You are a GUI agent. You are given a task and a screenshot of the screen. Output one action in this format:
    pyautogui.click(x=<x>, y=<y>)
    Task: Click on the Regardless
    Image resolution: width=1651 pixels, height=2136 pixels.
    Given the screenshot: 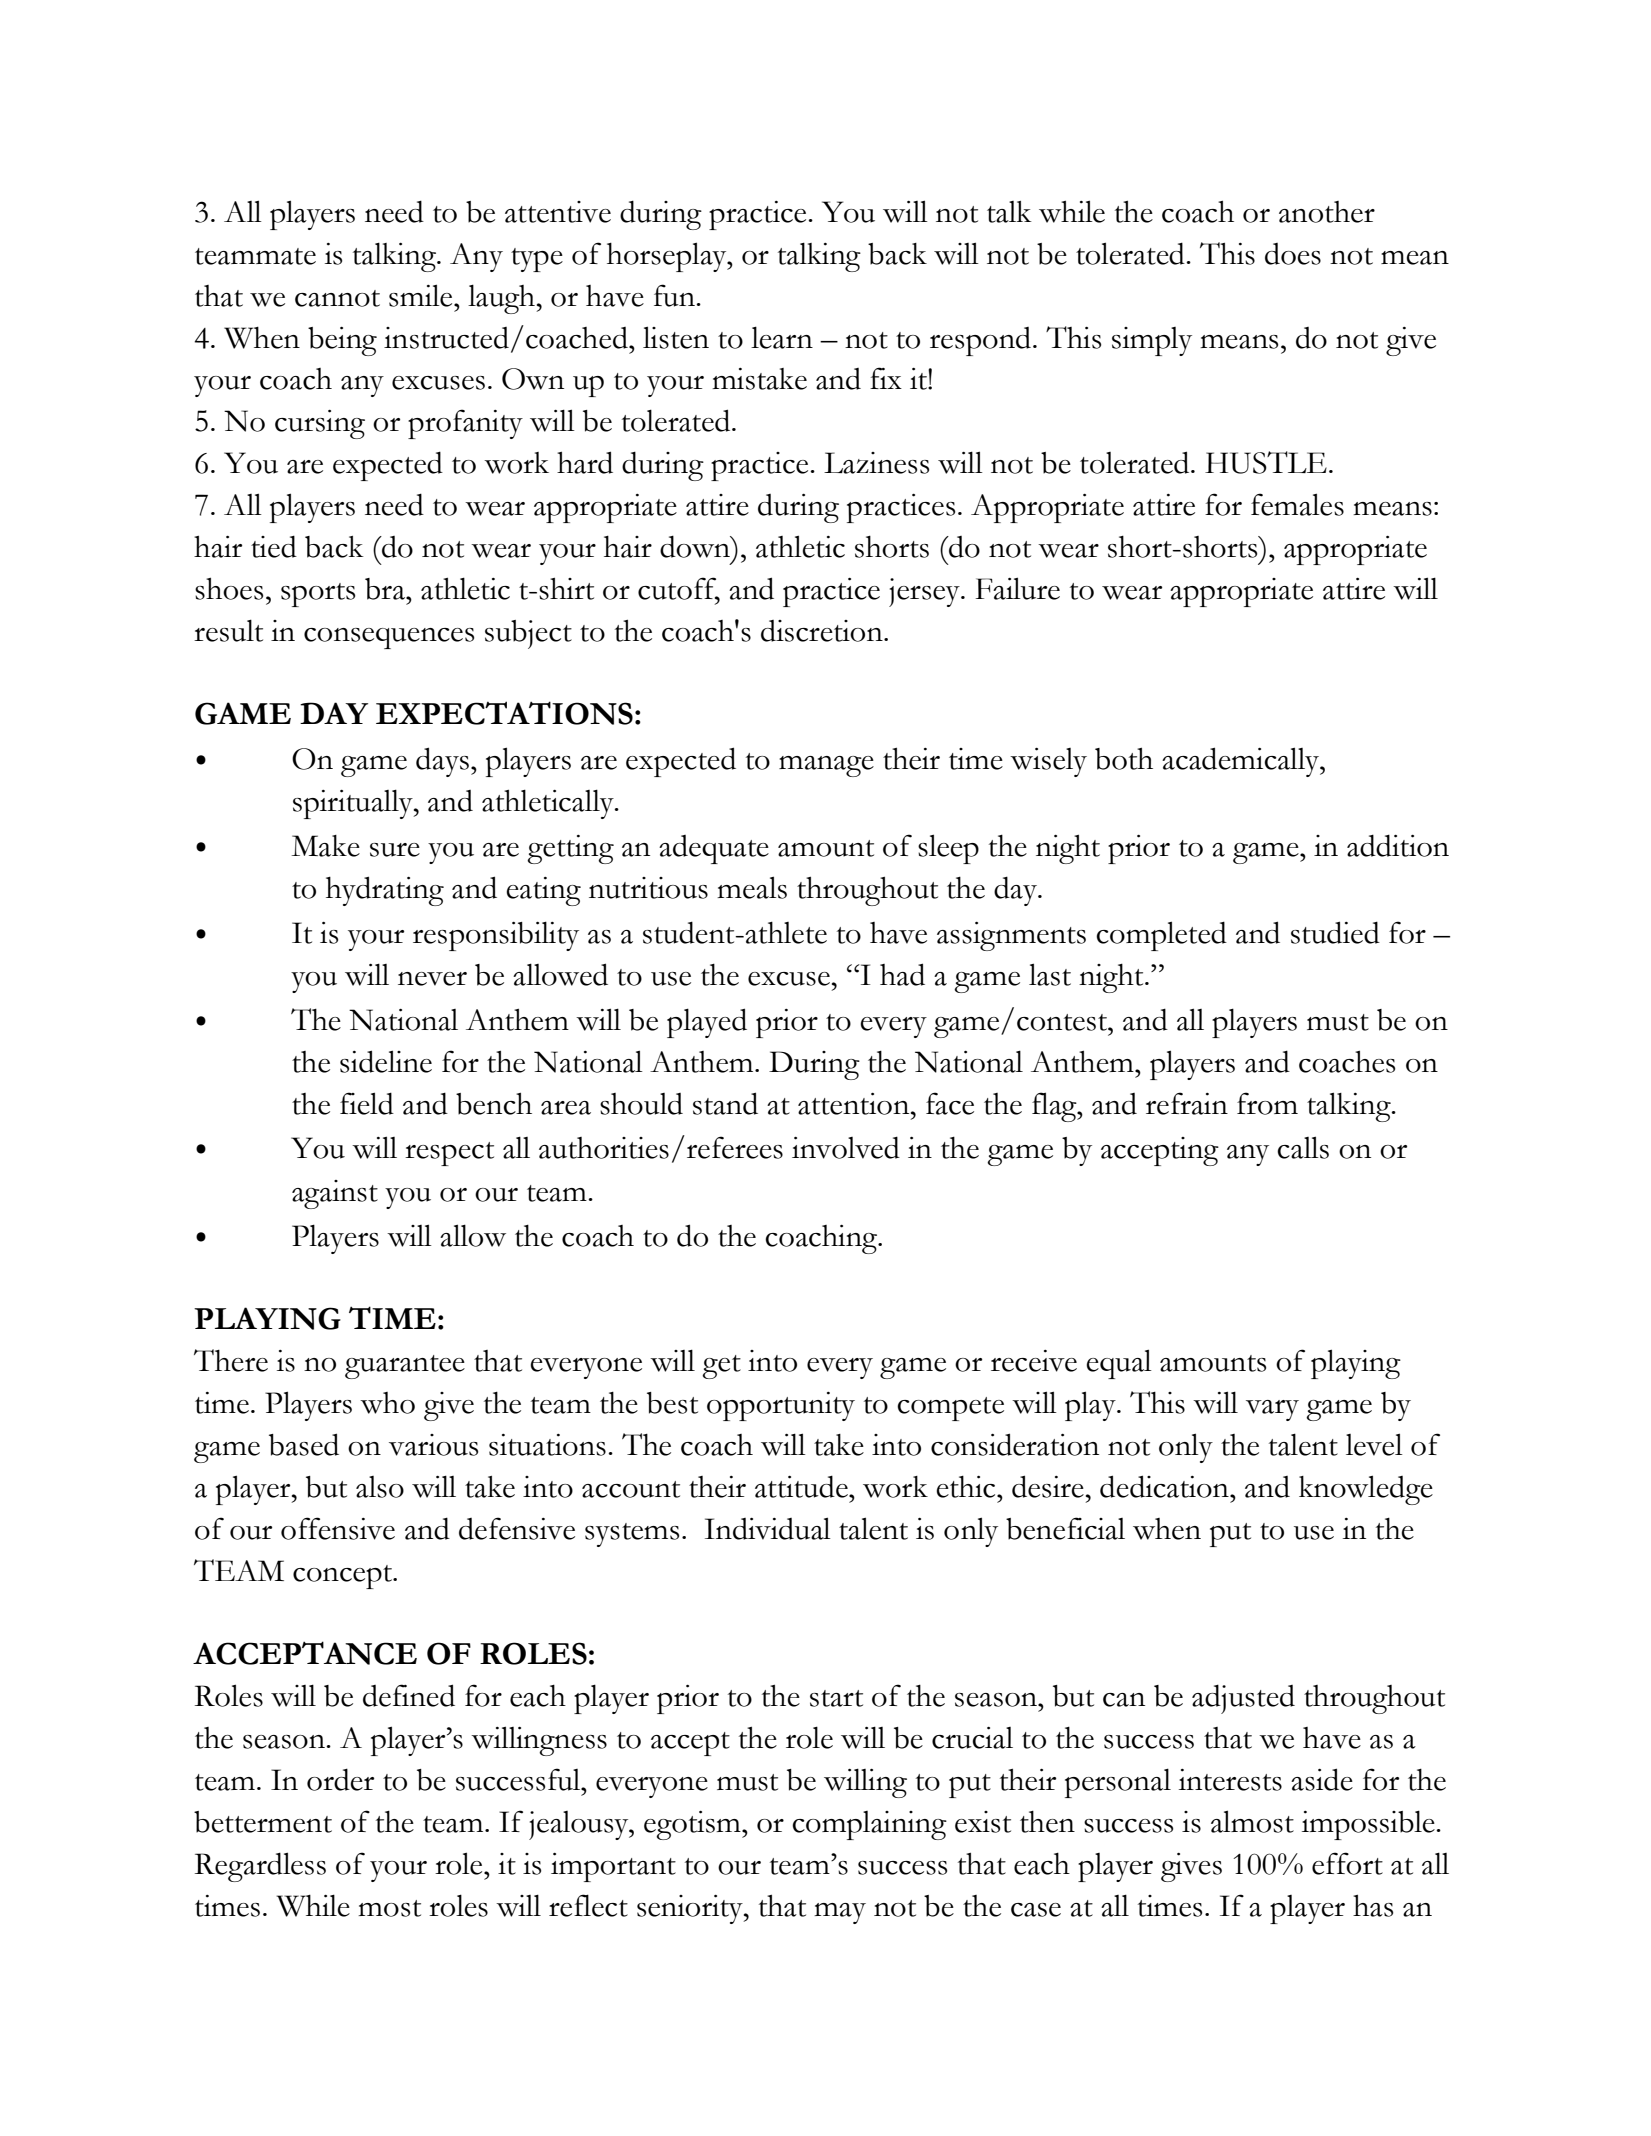 What is the action you would take?
    pyautogui.click(x=260, y=1867)
